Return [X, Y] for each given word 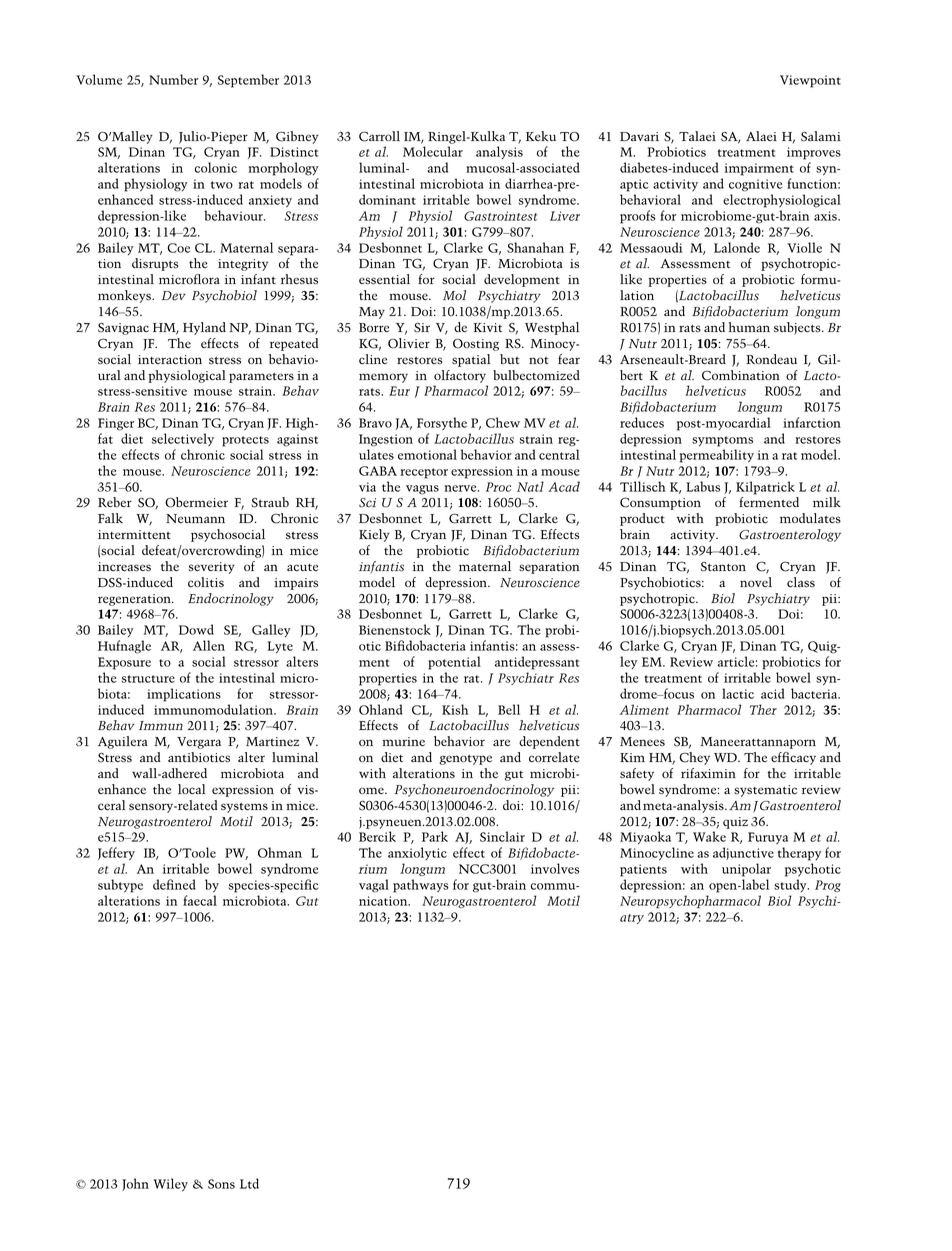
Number [173, 79]
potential [454, 663]
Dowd [196, 629]
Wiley [171, 1185]
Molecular [433, 151]
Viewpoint [810, 81]
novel [756, 582]
